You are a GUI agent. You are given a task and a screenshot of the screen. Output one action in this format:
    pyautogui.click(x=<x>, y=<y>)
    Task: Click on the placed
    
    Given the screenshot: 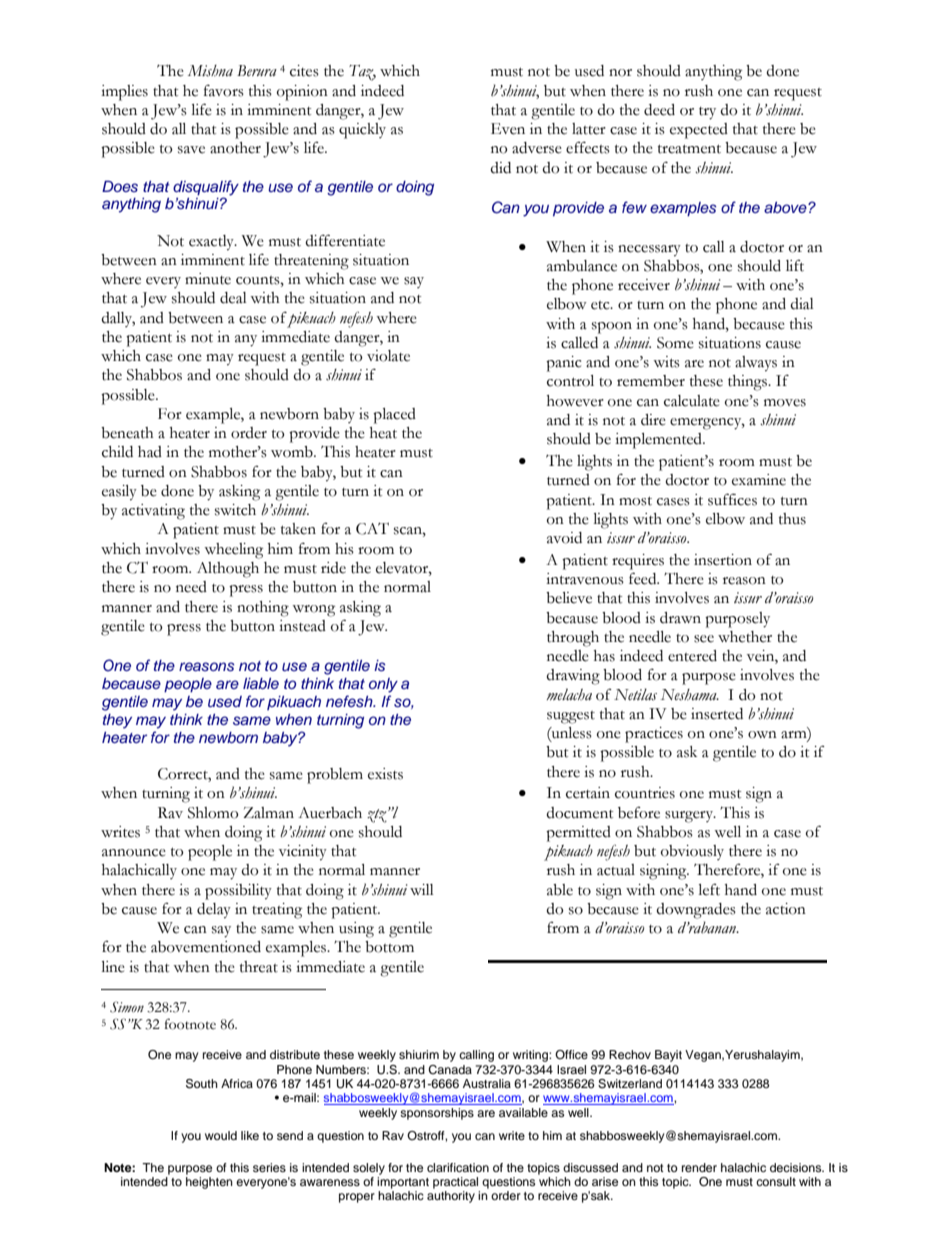 What is the action you would take?
    pyautogui.click(x=394, y=416)
